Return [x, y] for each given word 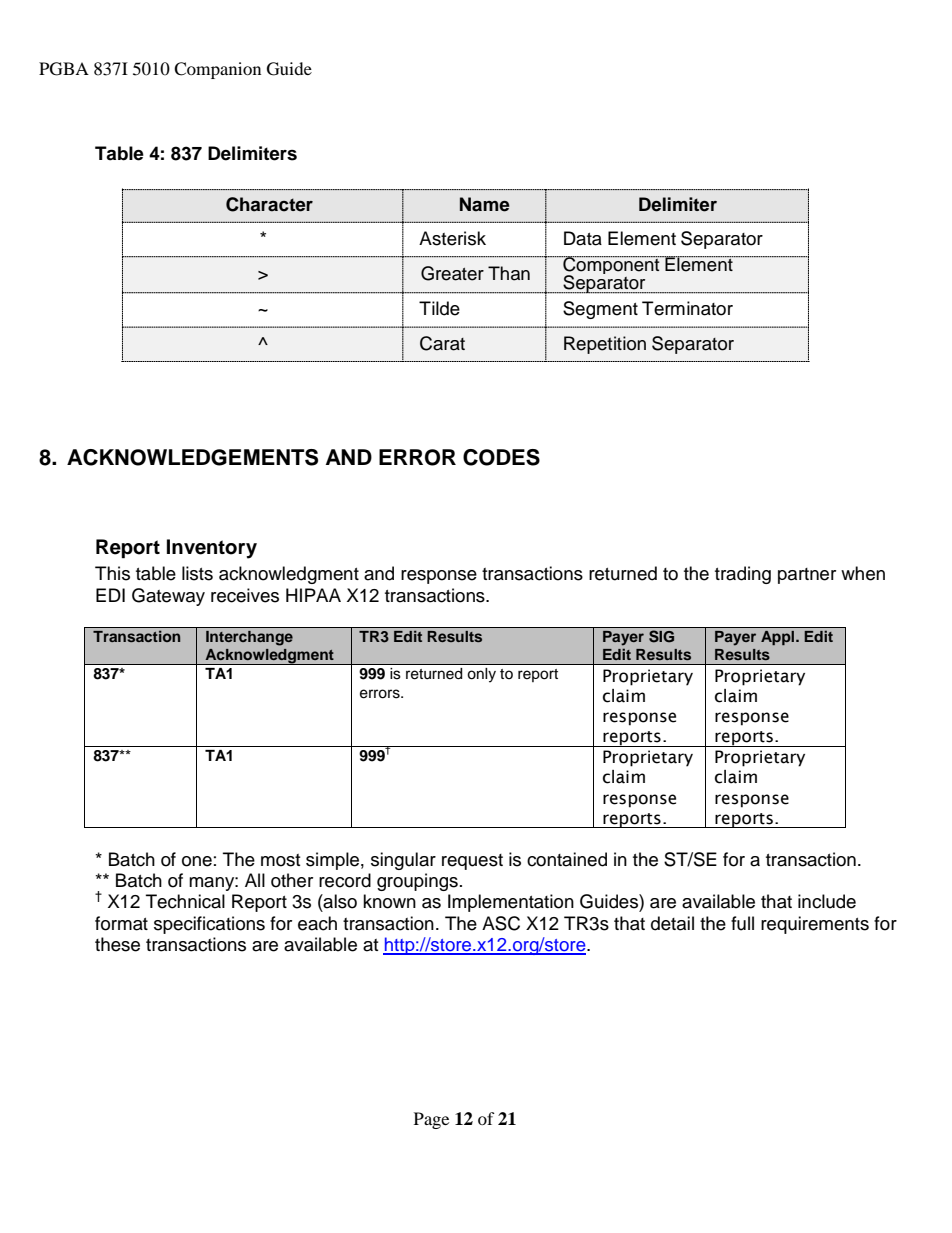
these [117, 944]
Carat [442, 343]
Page [431, 1120]
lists [197, 573]
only [481, 675]
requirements [815, 925]
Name [485, 204]
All [255, 880]
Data [583, 238]
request [472, 862]
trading [743, 575]
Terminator [687, 308]
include [827, 901]
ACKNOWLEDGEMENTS [192, 457]
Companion [217, 70]
